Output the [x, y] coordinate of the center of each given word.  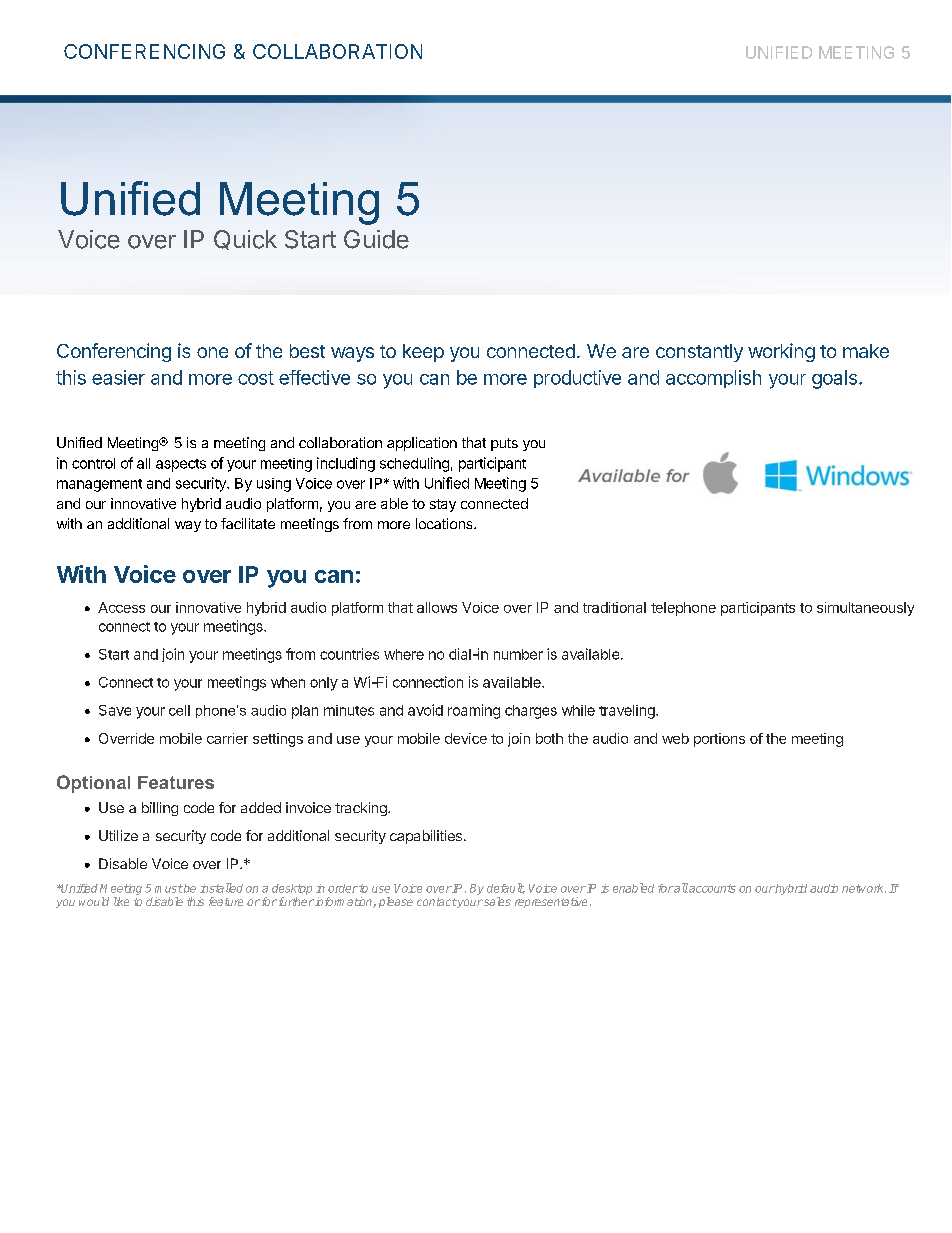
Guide [376, 239]
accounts [712, 888]
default [506, 888]
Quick [245, 240]
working [781, 352]
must [169, 888]
